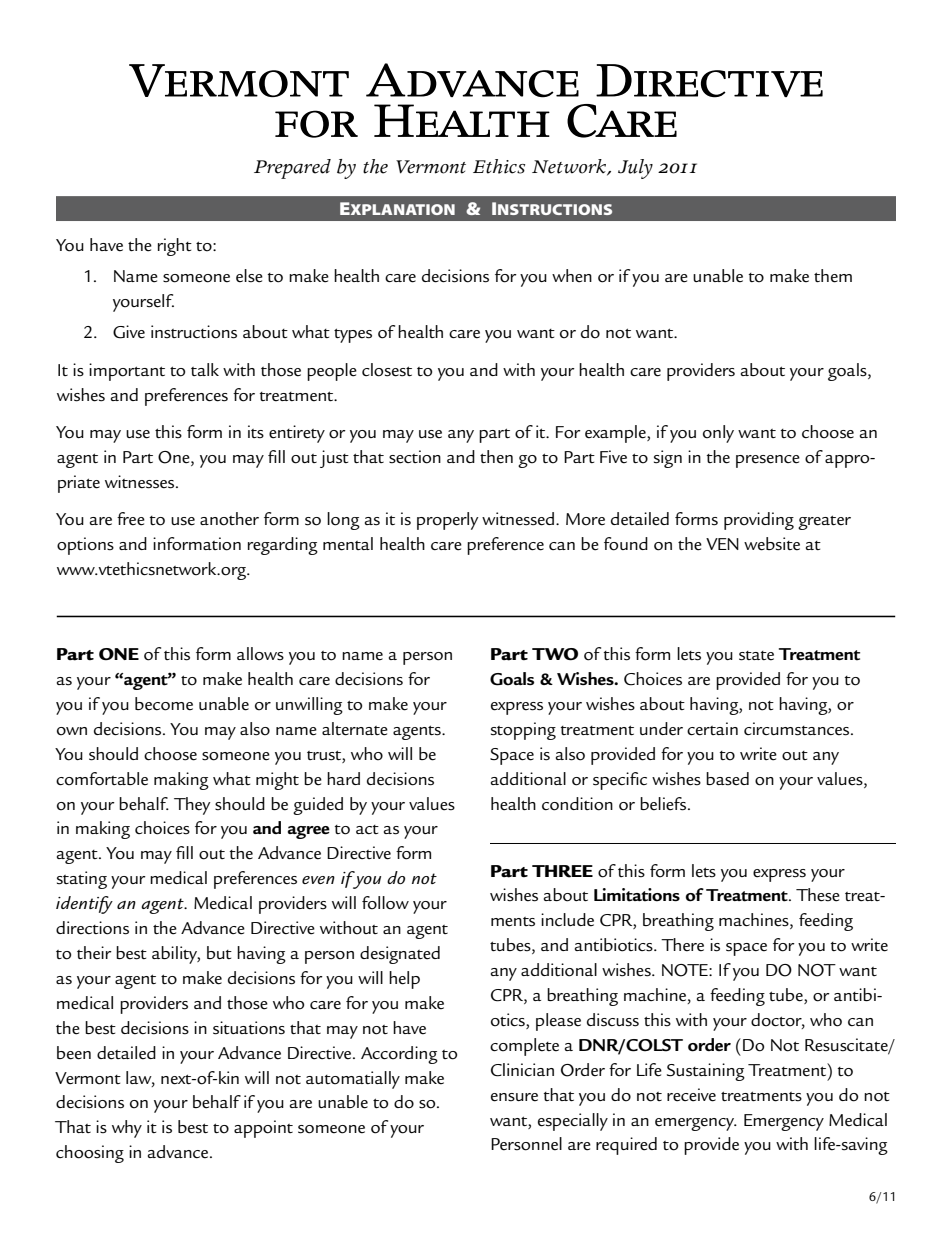 The height and width of the page is (1233, 952). Describe the element at coordinates (127, 1129) in the page. I see `why` at that location.
